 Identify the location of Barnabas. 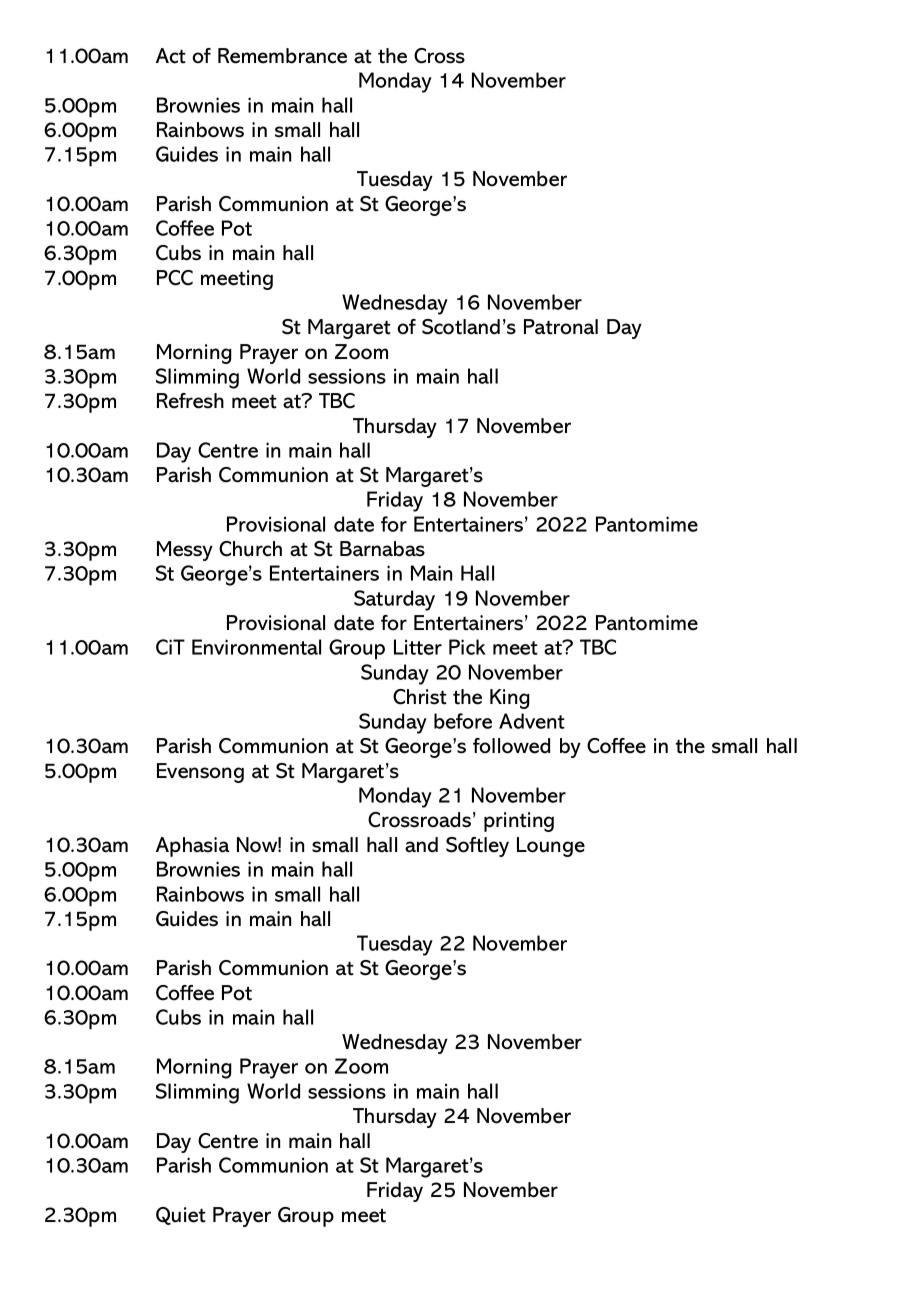
(382, 549).
